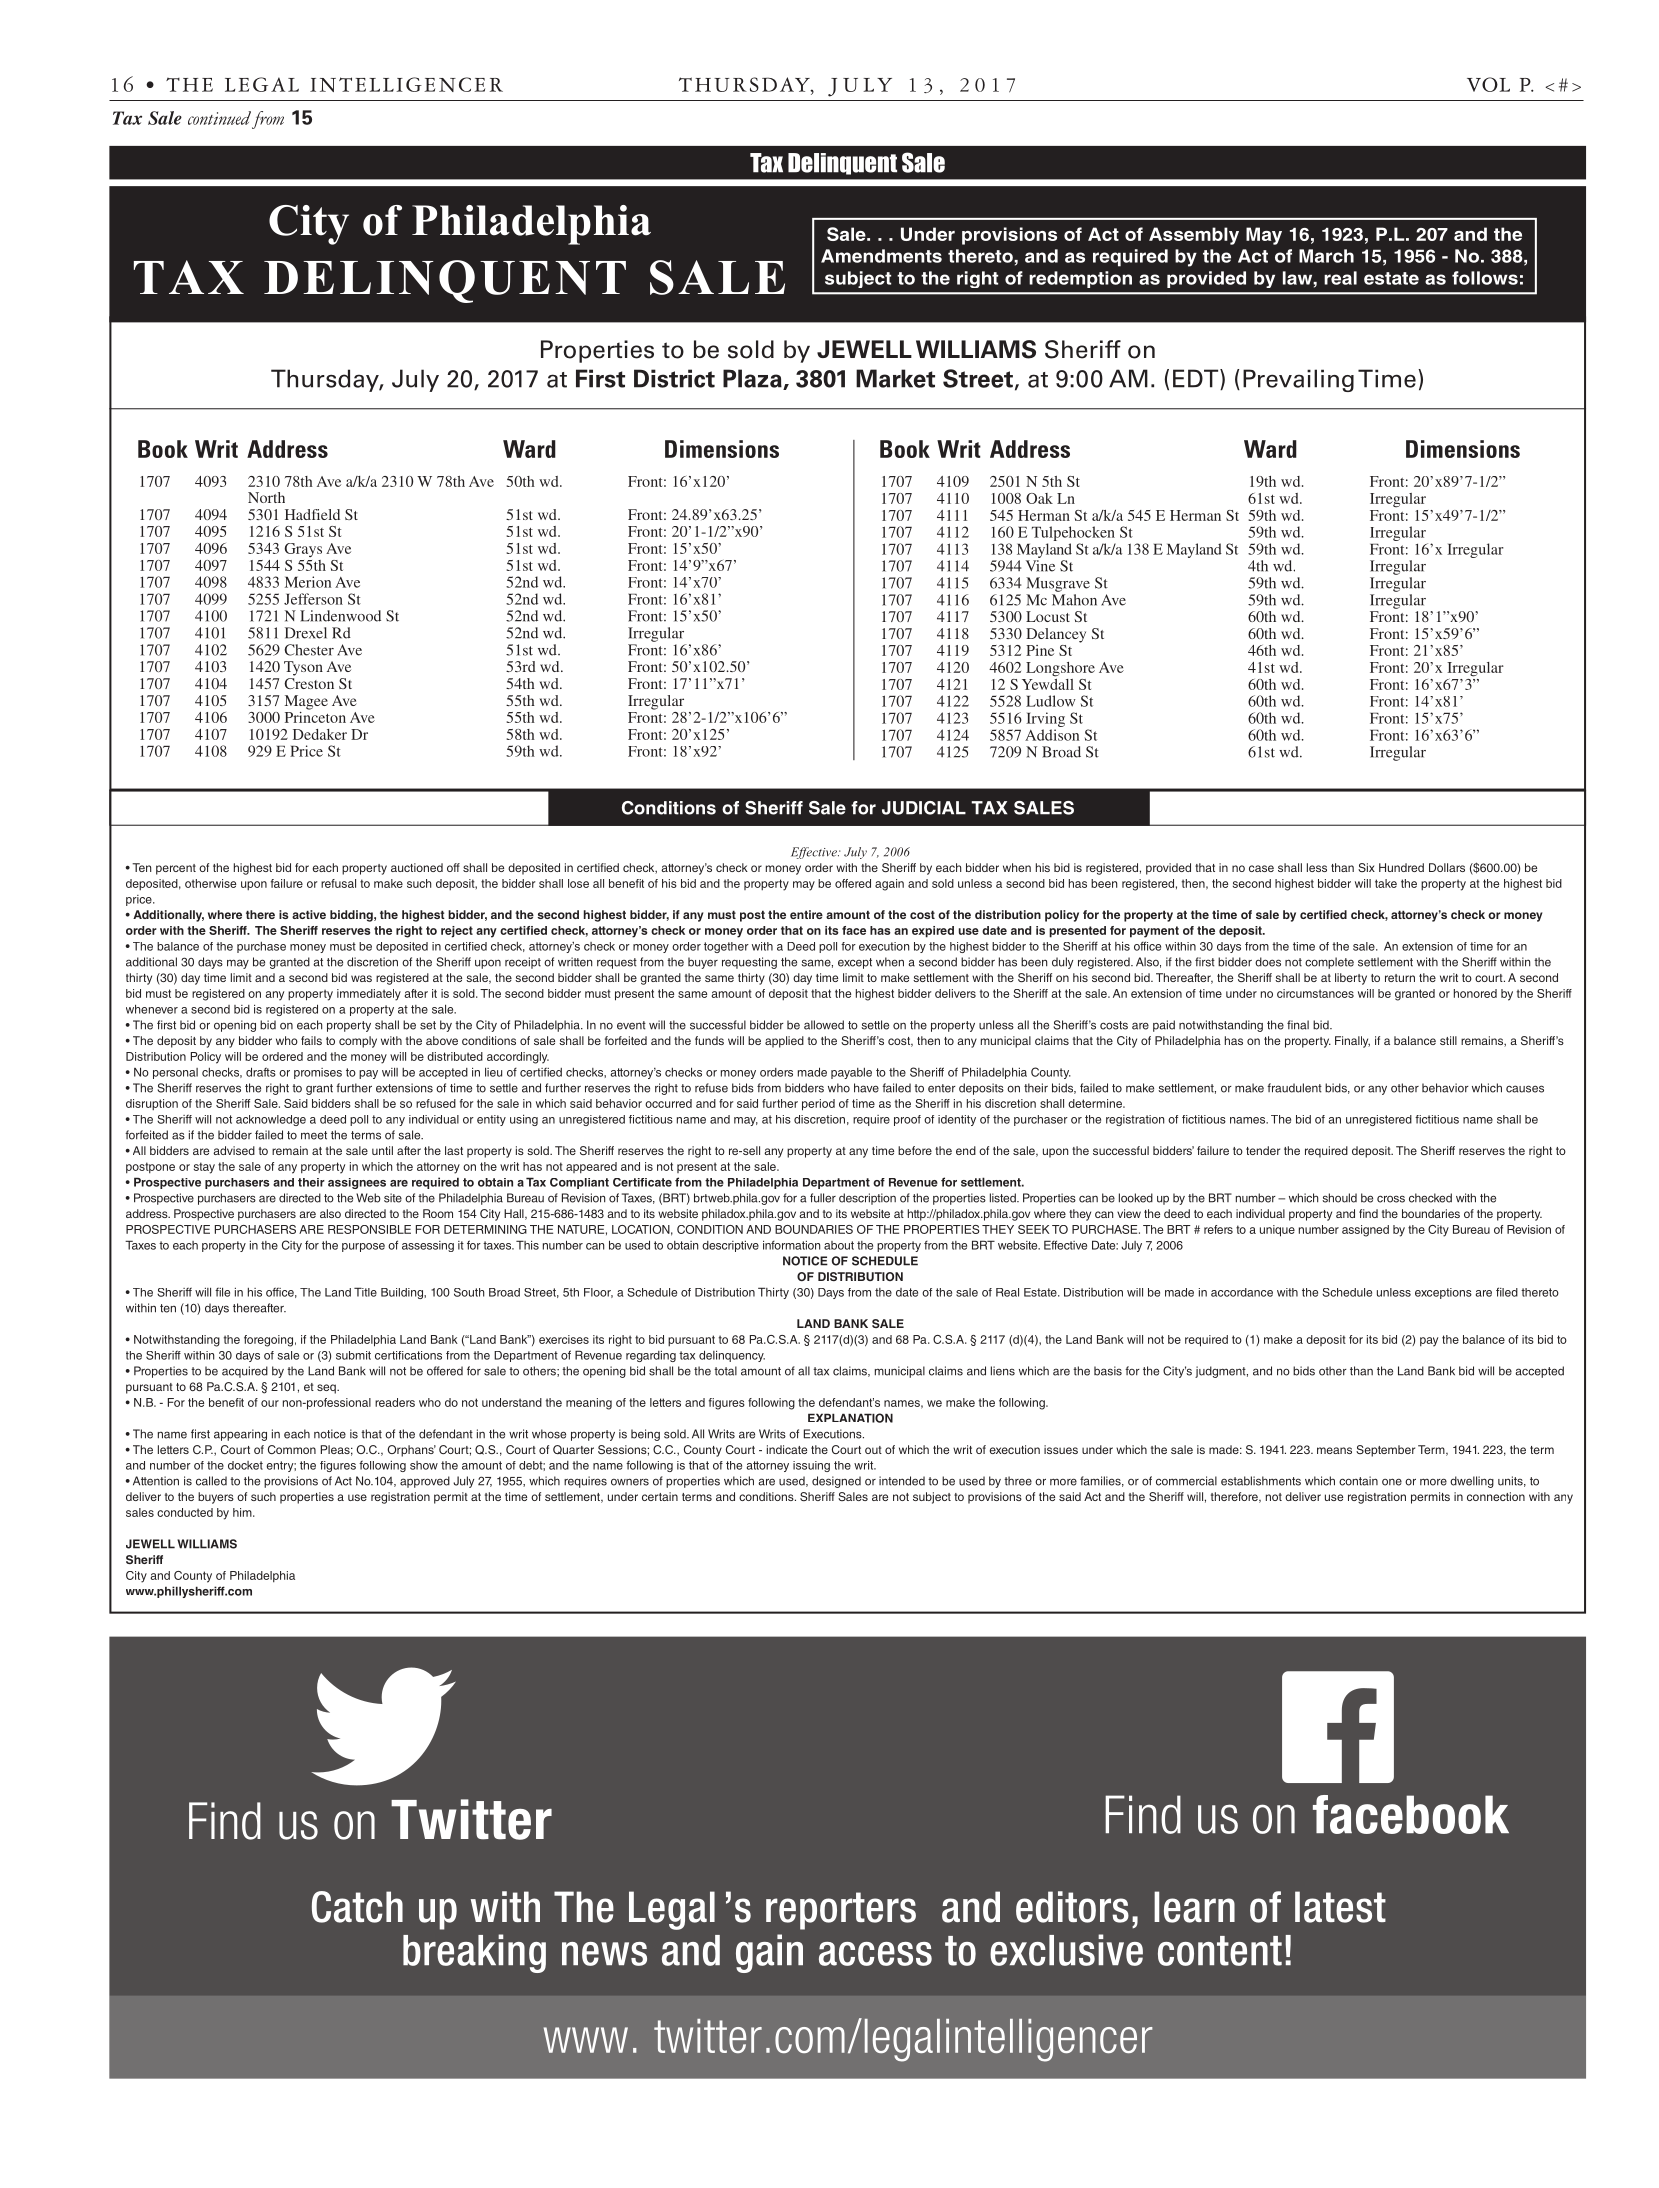  Describe the element at coordinates (1366, 867) in the document. I see `Six` at that location.
